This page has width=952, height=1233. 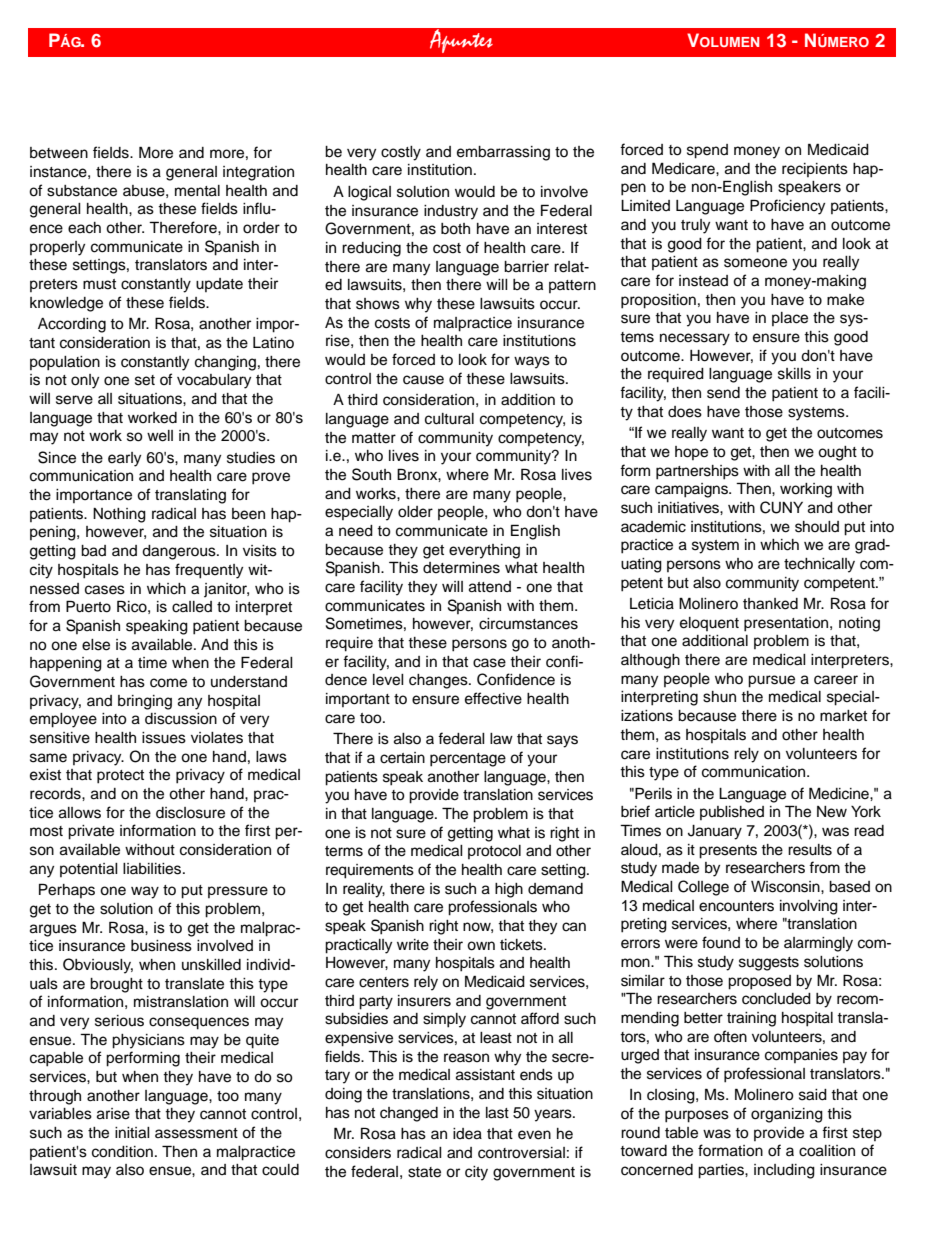 What do you see at coordinates (461, 568) in the page?
I see `determines` at bounding box center [461, 568].
